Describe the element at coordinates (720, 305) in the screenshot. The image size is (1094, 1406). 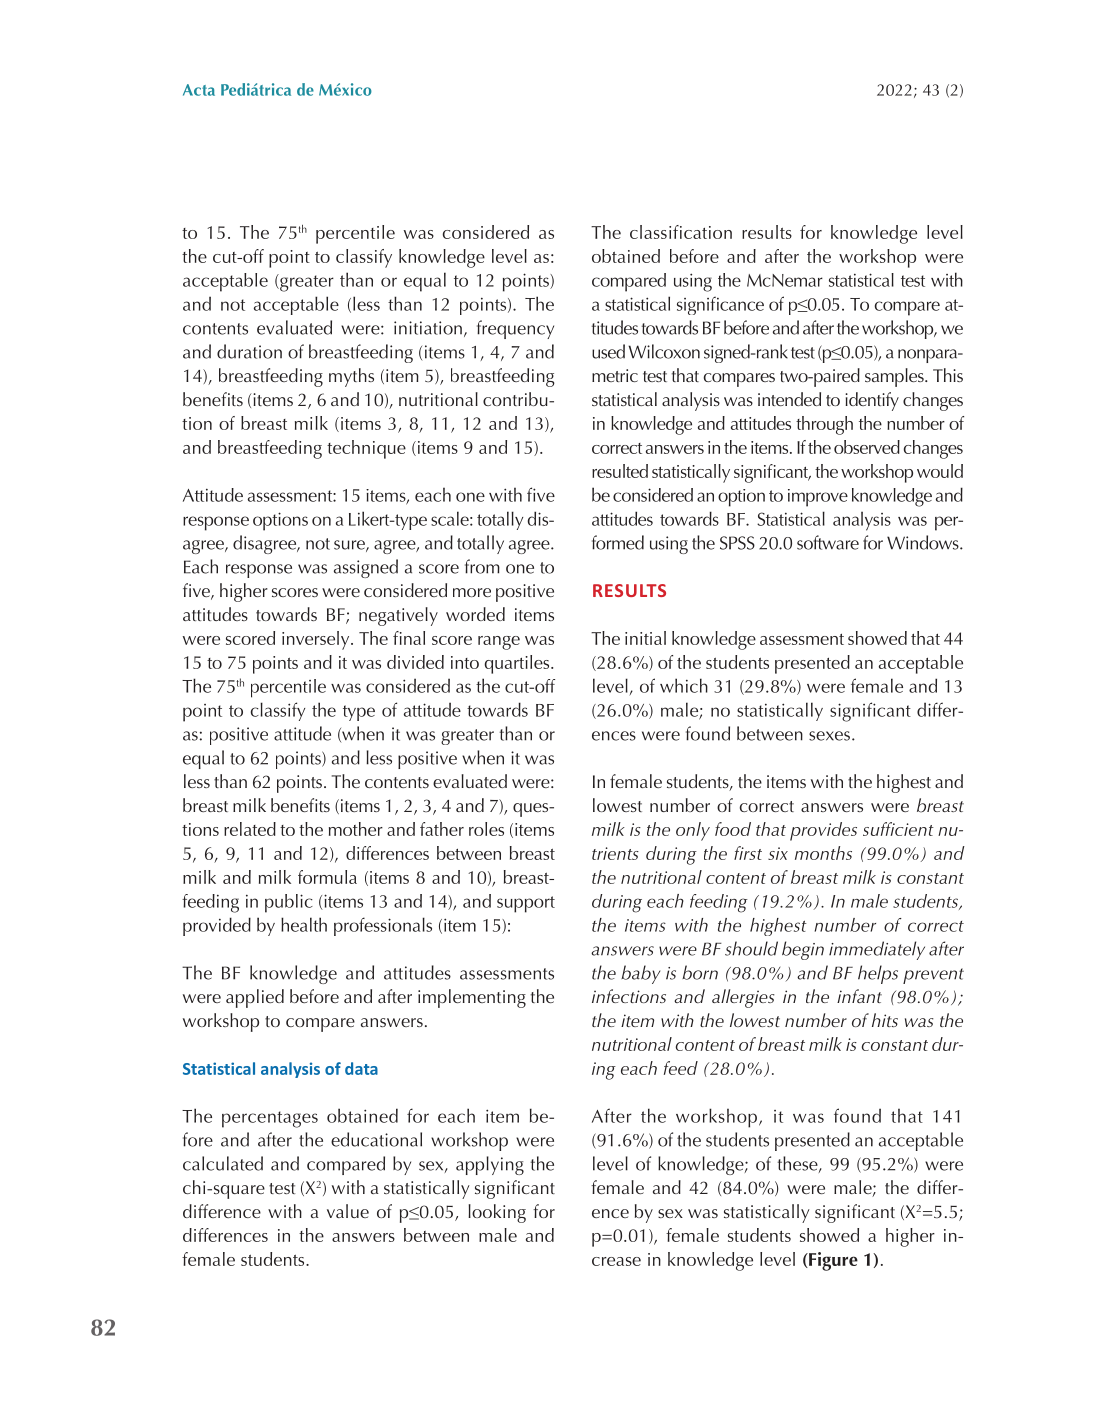
I see `significance` at that location.
